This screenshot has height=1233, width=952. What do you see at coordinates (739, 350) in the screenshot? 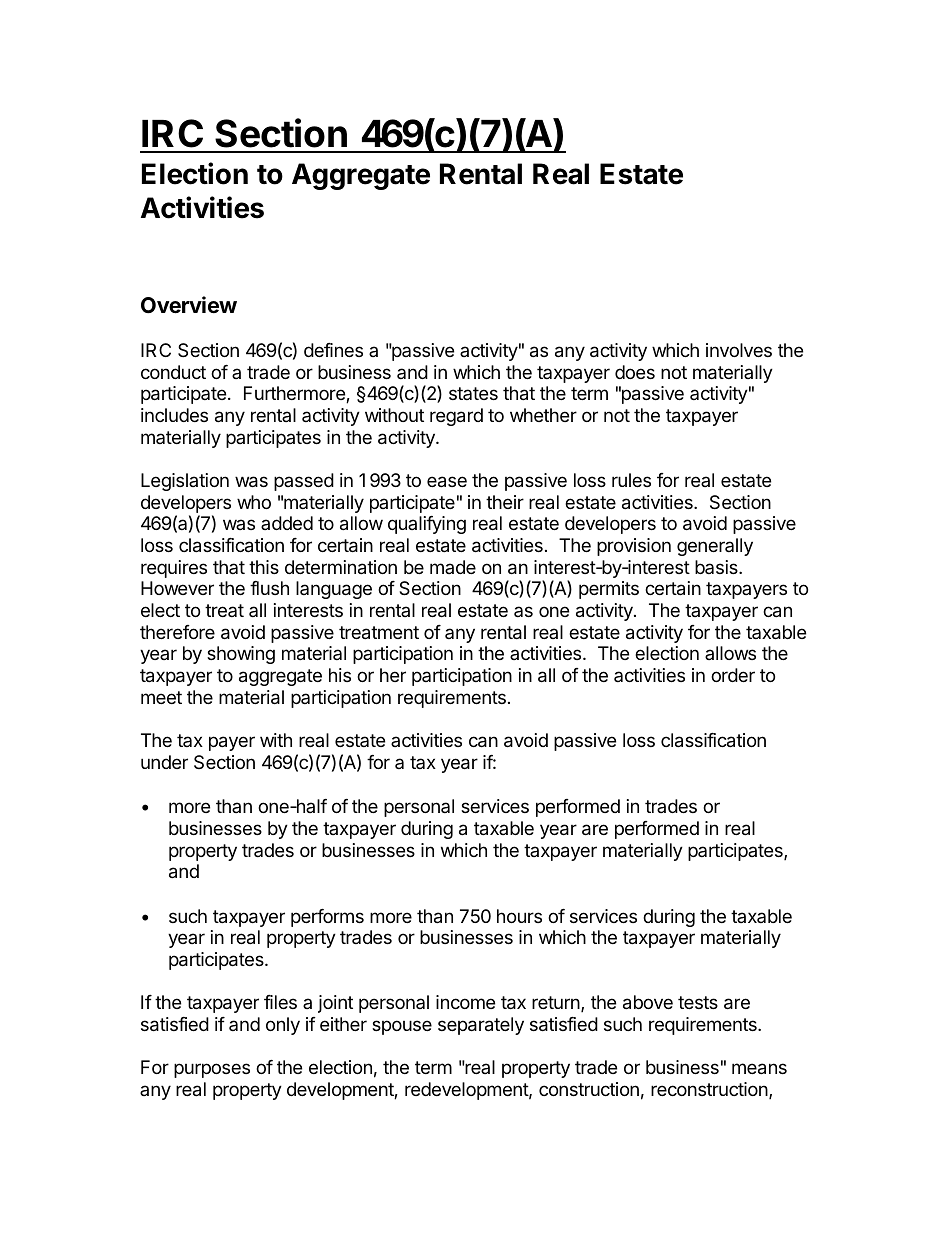
I see `involves` at bounding box center [739, 350].
